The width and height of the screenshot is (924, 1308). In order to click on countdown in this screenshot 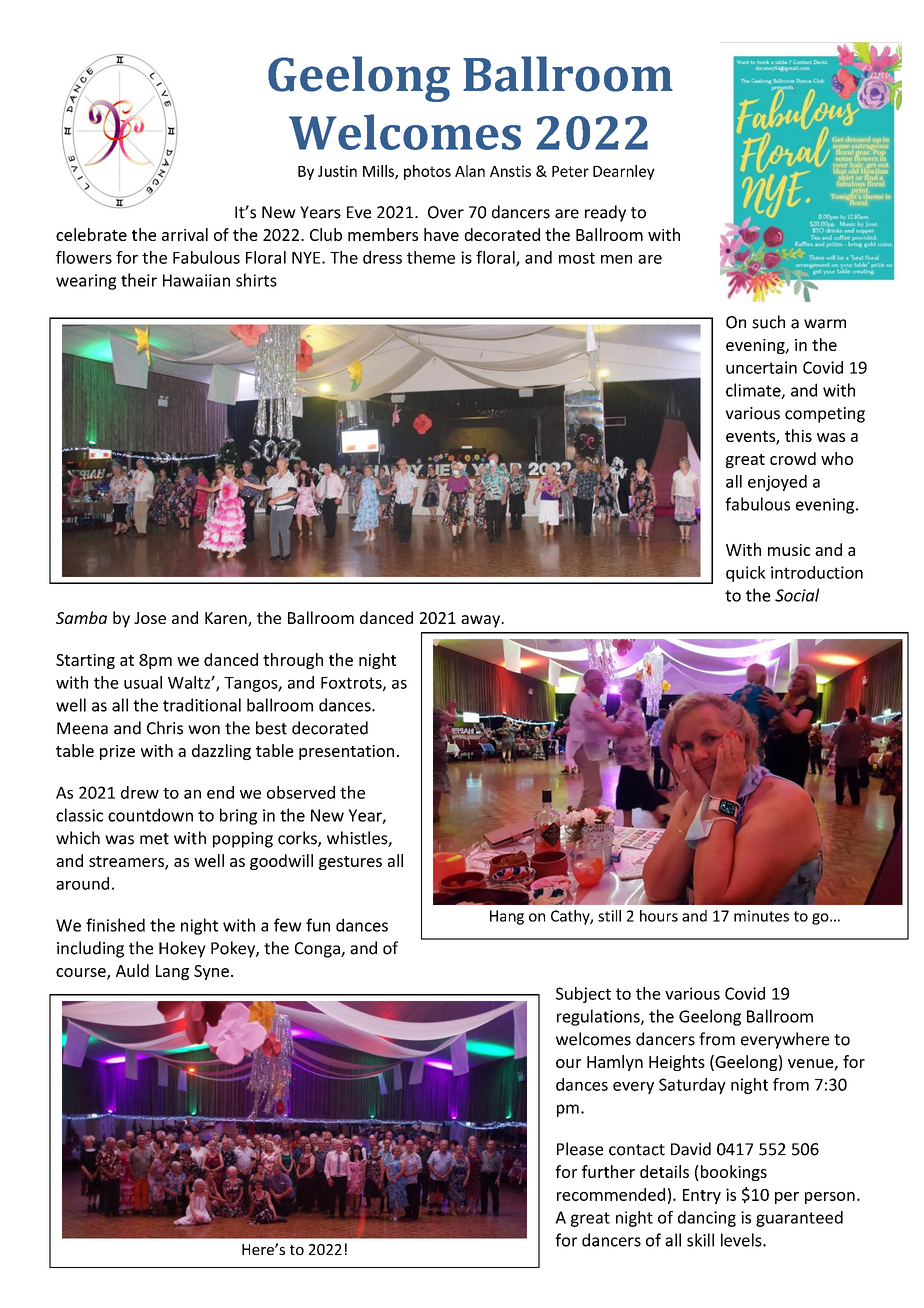, I will do `click(150, 815)`.
